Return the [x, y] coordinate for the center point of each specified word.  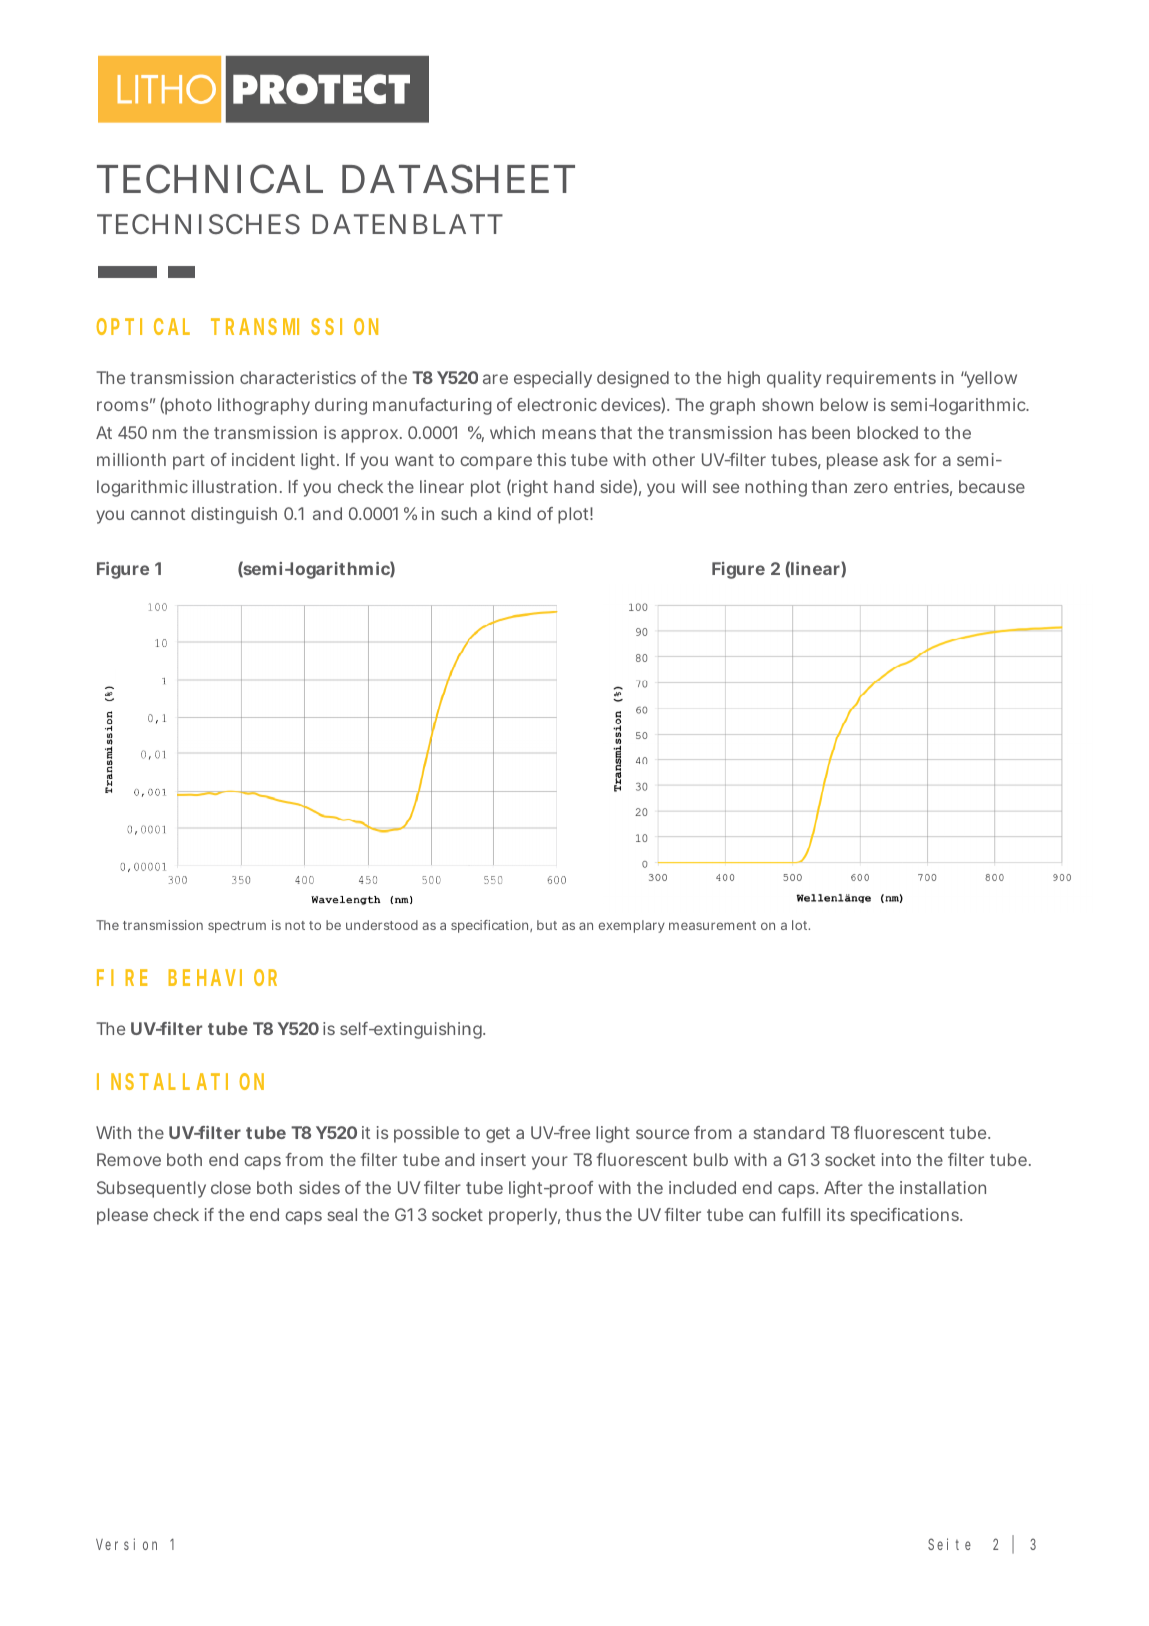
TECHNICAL [210, 179]
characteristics [298, 377]
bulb [711, 1159]
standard [789, 1132]
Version [126, 1544]
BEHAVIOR [222, 978]
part [189, 462]
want [414, 460]
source [662, 1134]
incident [263, 459]
